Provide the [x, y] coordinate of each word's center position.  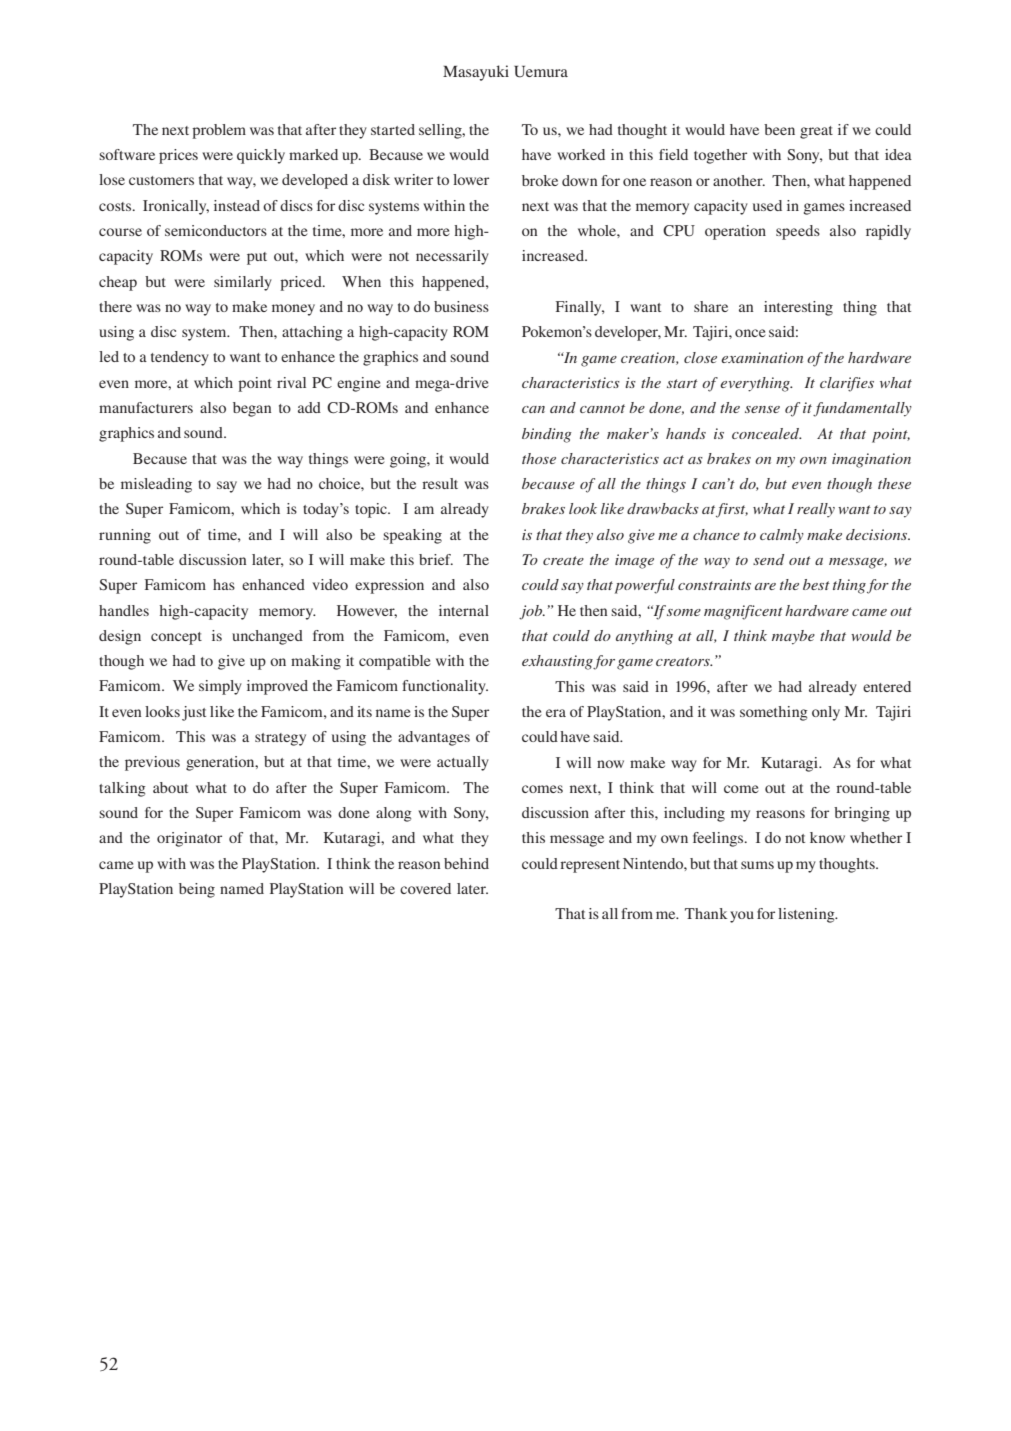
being [197, 890]
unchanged [267, 637]
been [779, 129]
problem [219, 131]
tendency [180, 358]
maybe [793, 637]
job [532, 612]
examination [762, 357]
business [461, 306]
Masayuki [476, 73]
